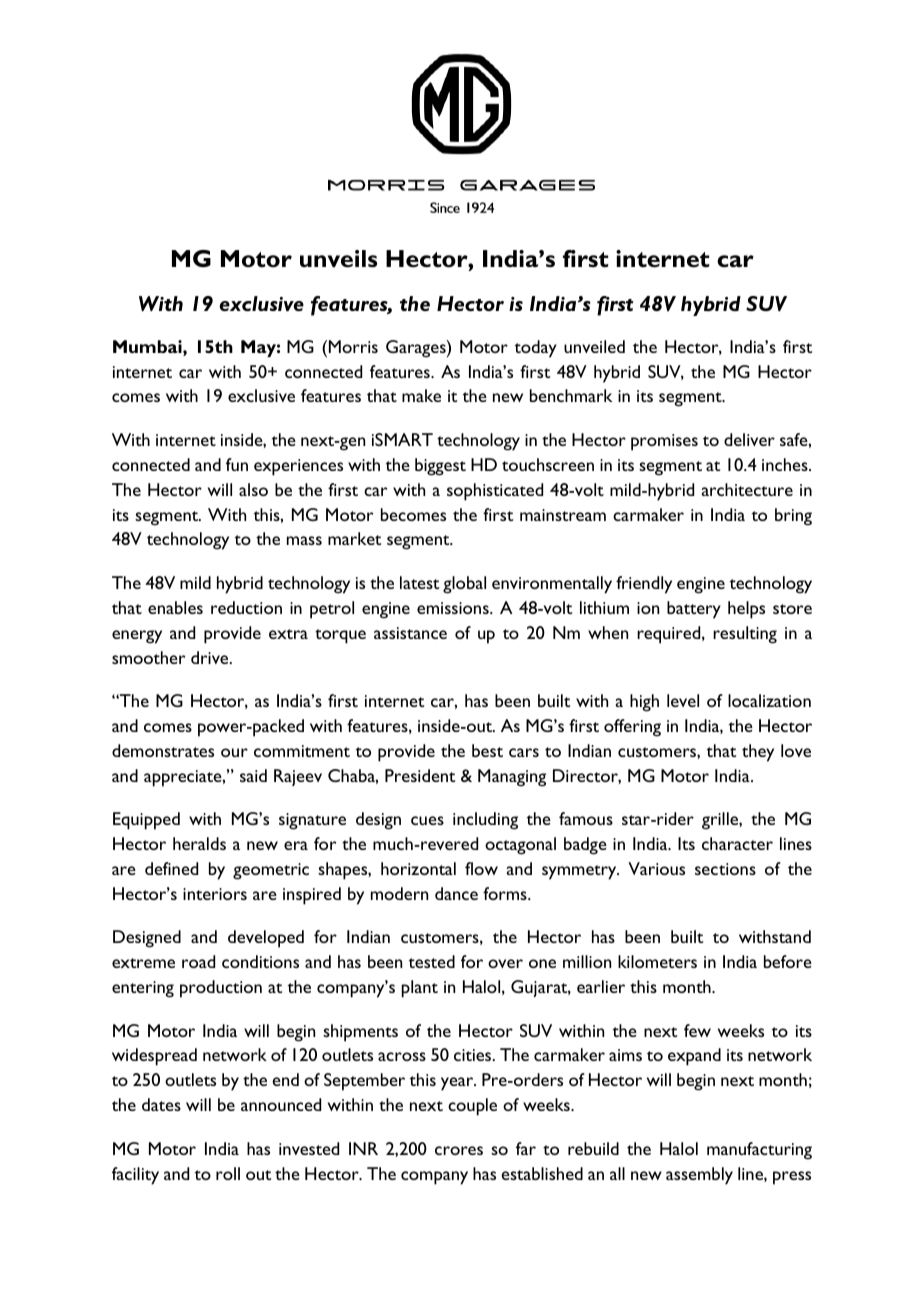 This page has height=1308, width=924. I want to click on assembly, so click(699, 1176).
